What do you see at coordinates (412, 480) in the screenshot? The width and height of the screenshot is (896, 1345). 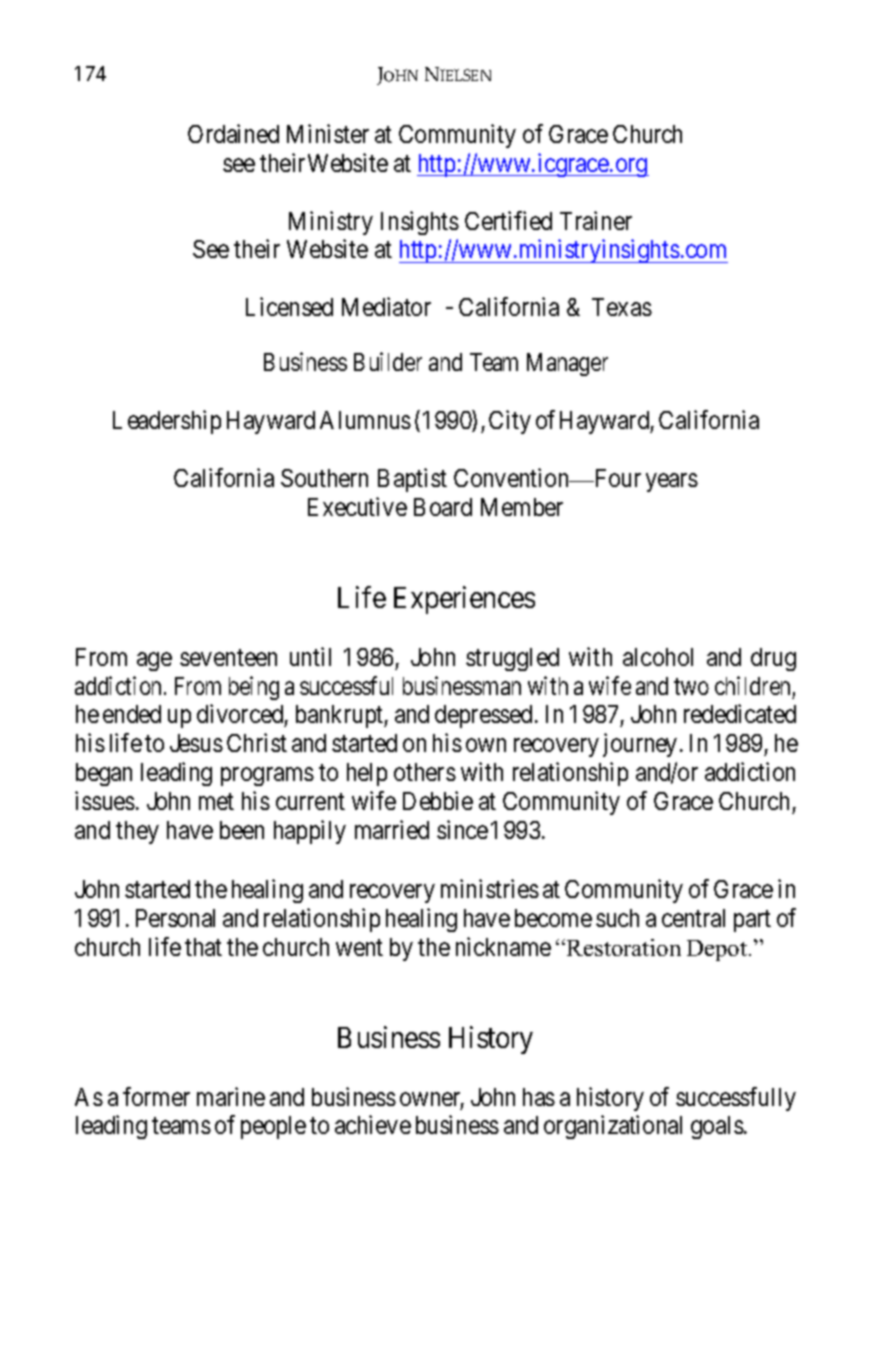 I see `Baptist` at bounding box center [412, 480].
